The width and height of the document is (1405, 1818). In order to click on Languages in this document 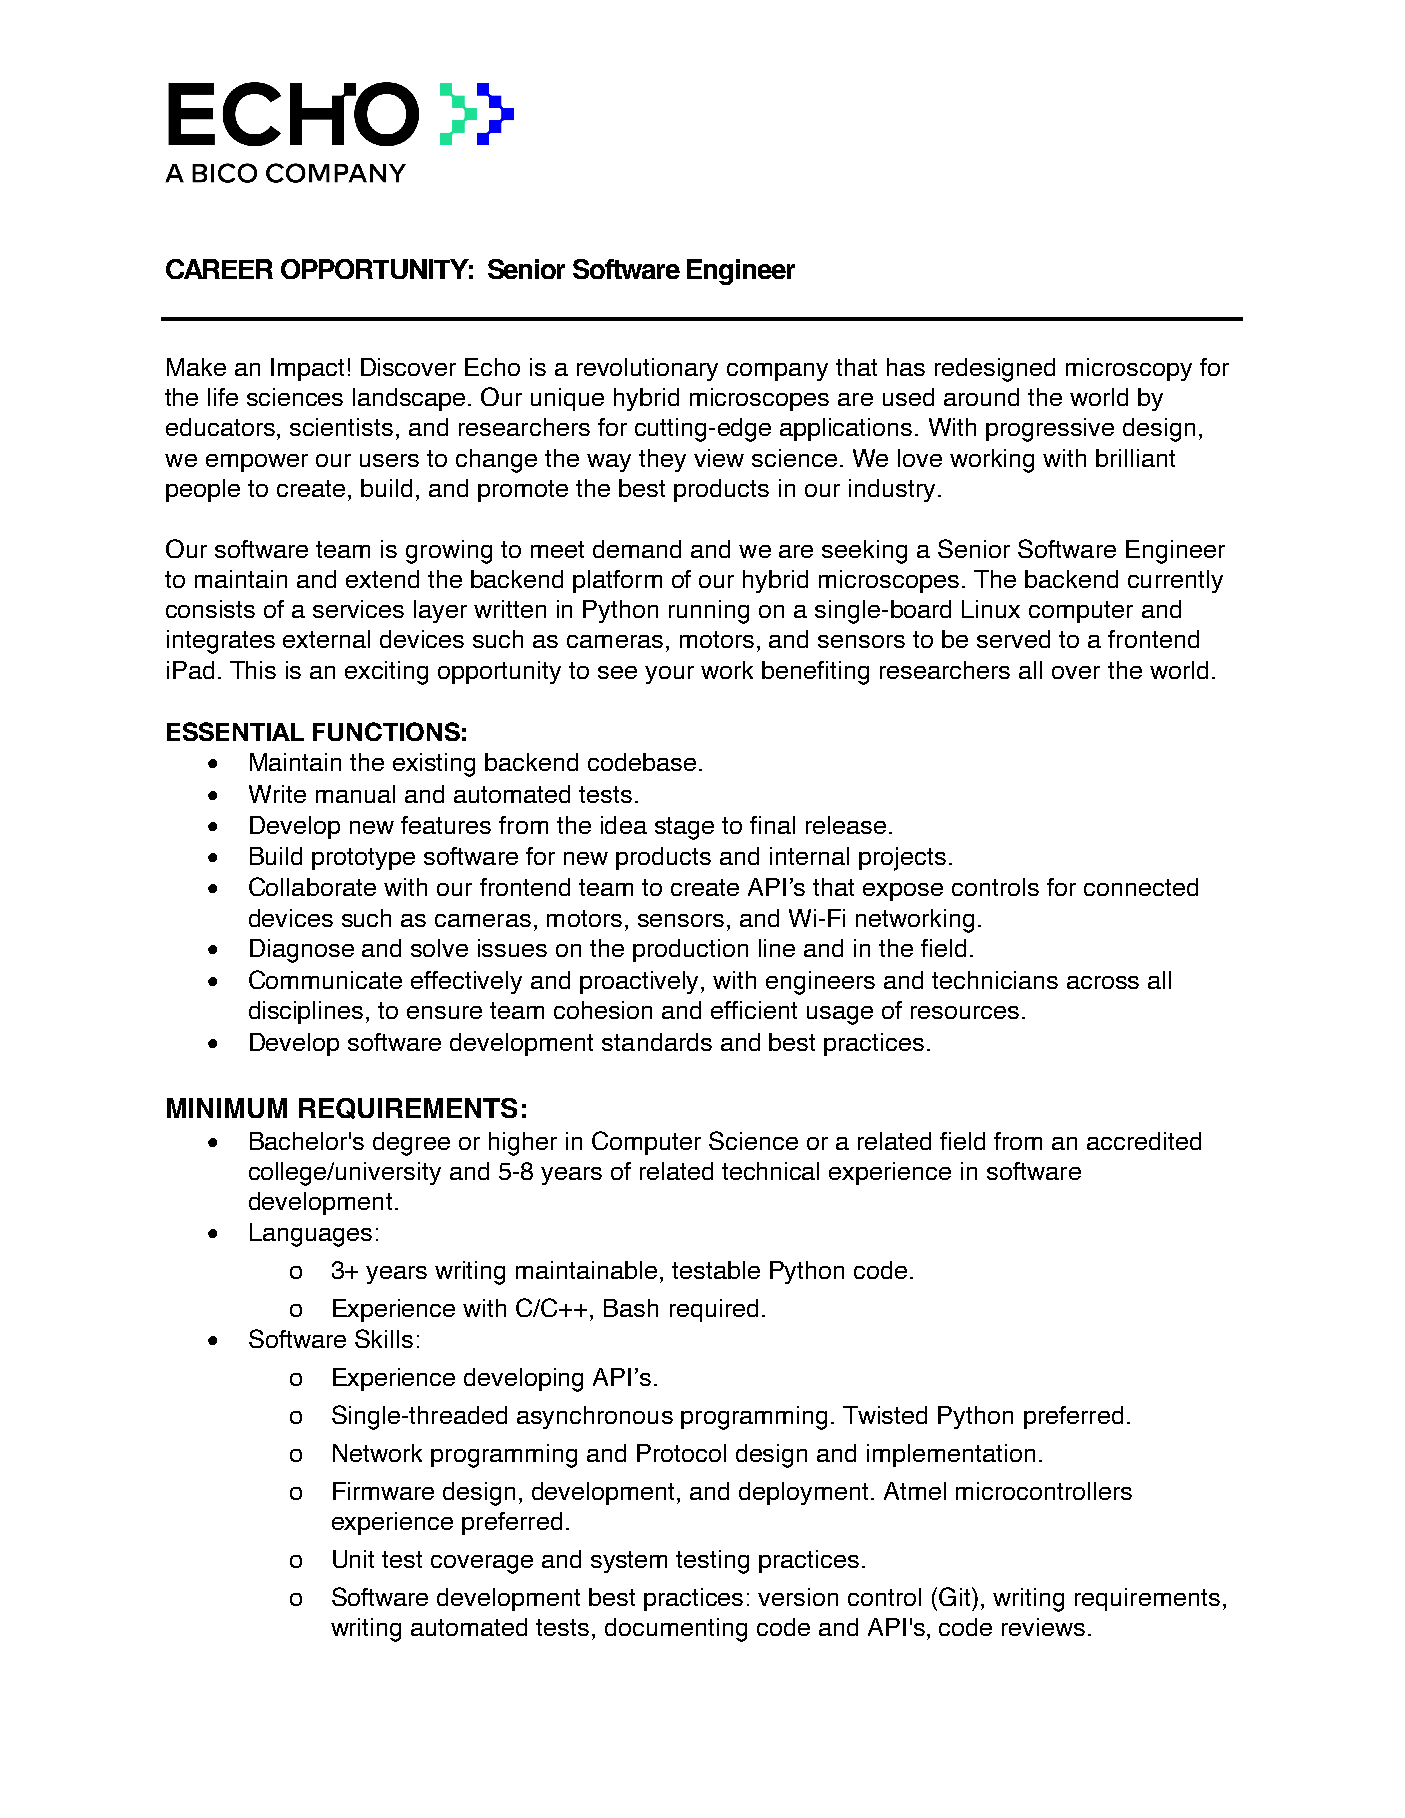, I will do `click(311, 1235)`.
